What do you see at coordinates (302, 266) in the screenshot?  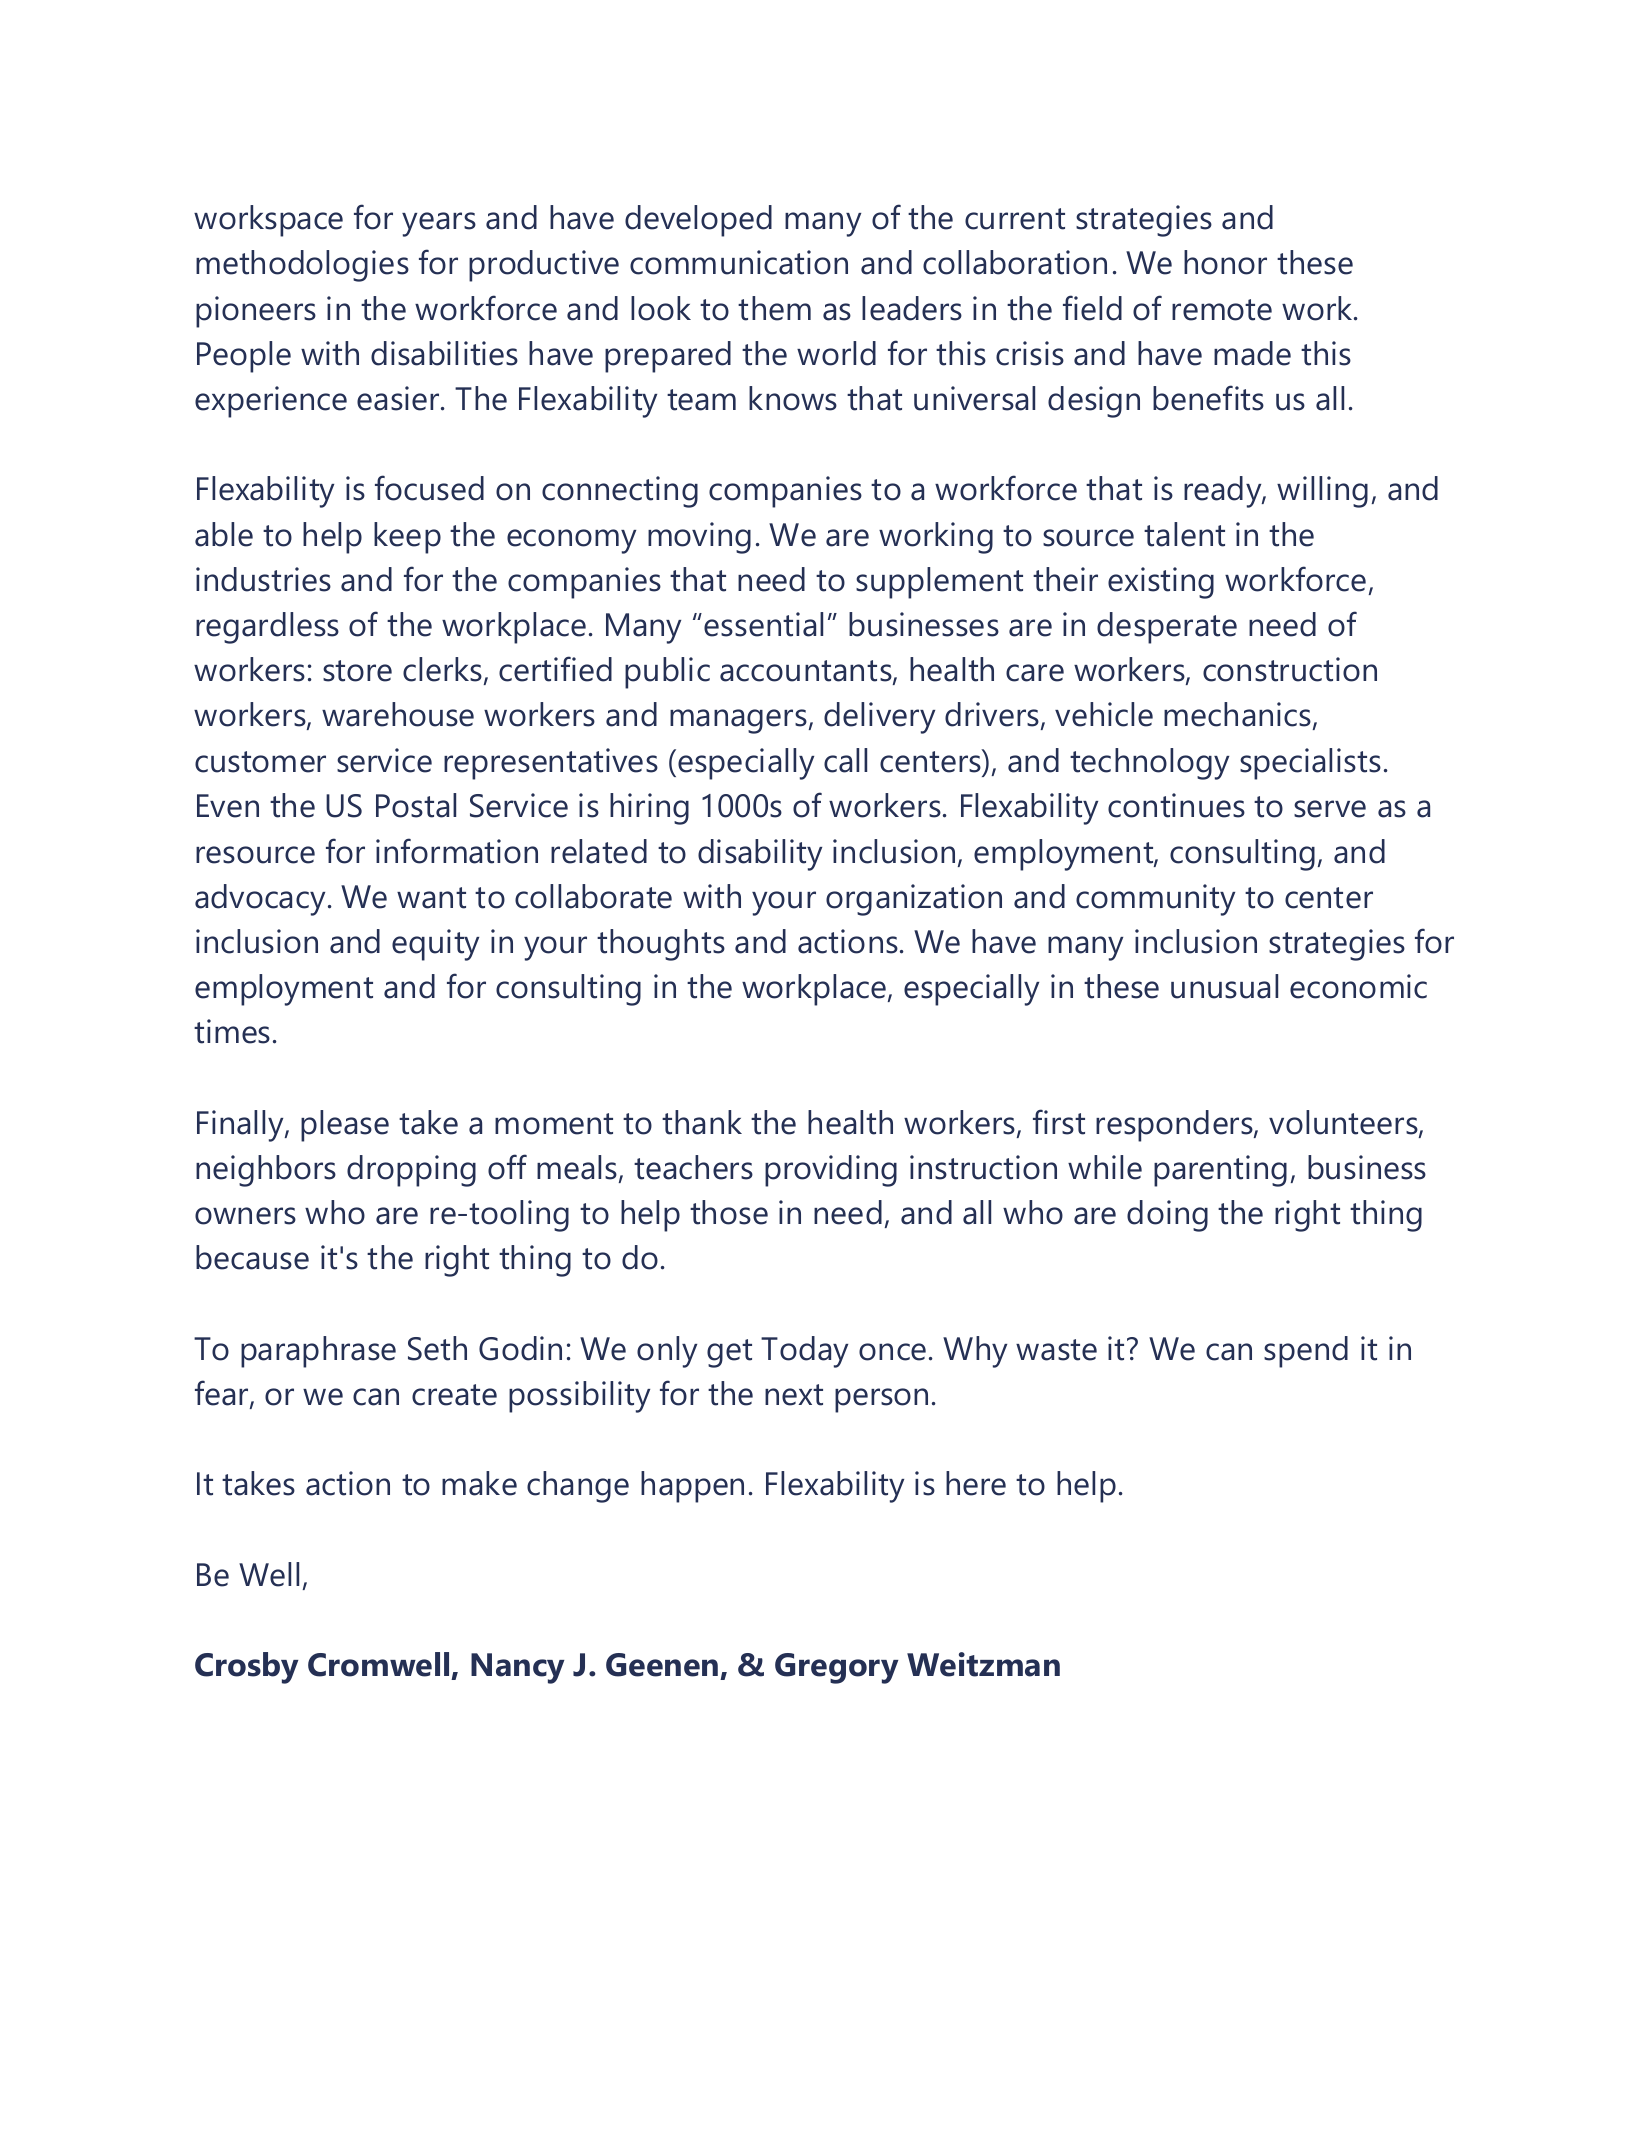 I see `methodologies` at bounding box center [302, 266].
